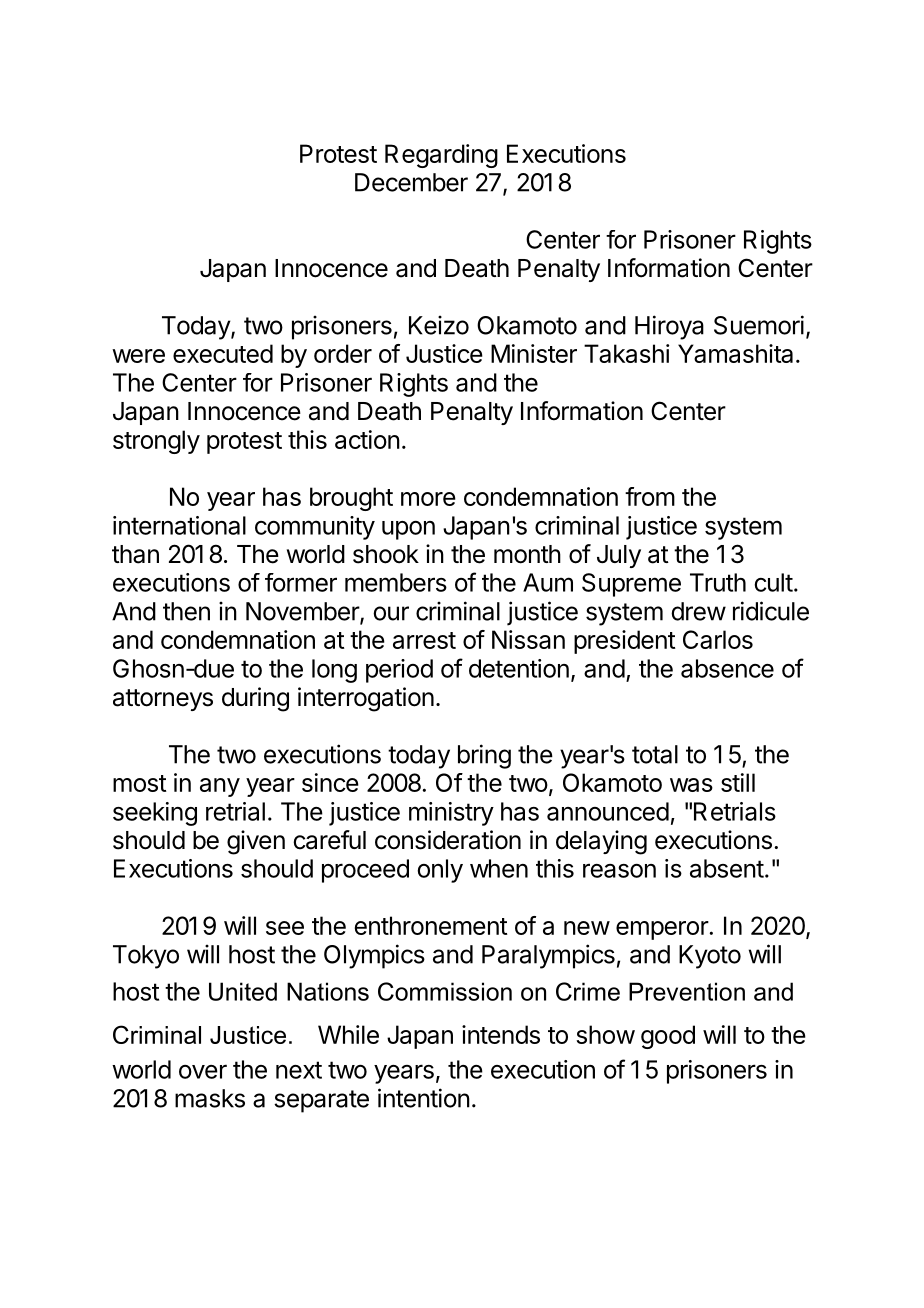 This image has height=1308, width=924. What do you see at coordinates (203, 1071) in the image?
I see `over` at bounding box center [203, 1071].
